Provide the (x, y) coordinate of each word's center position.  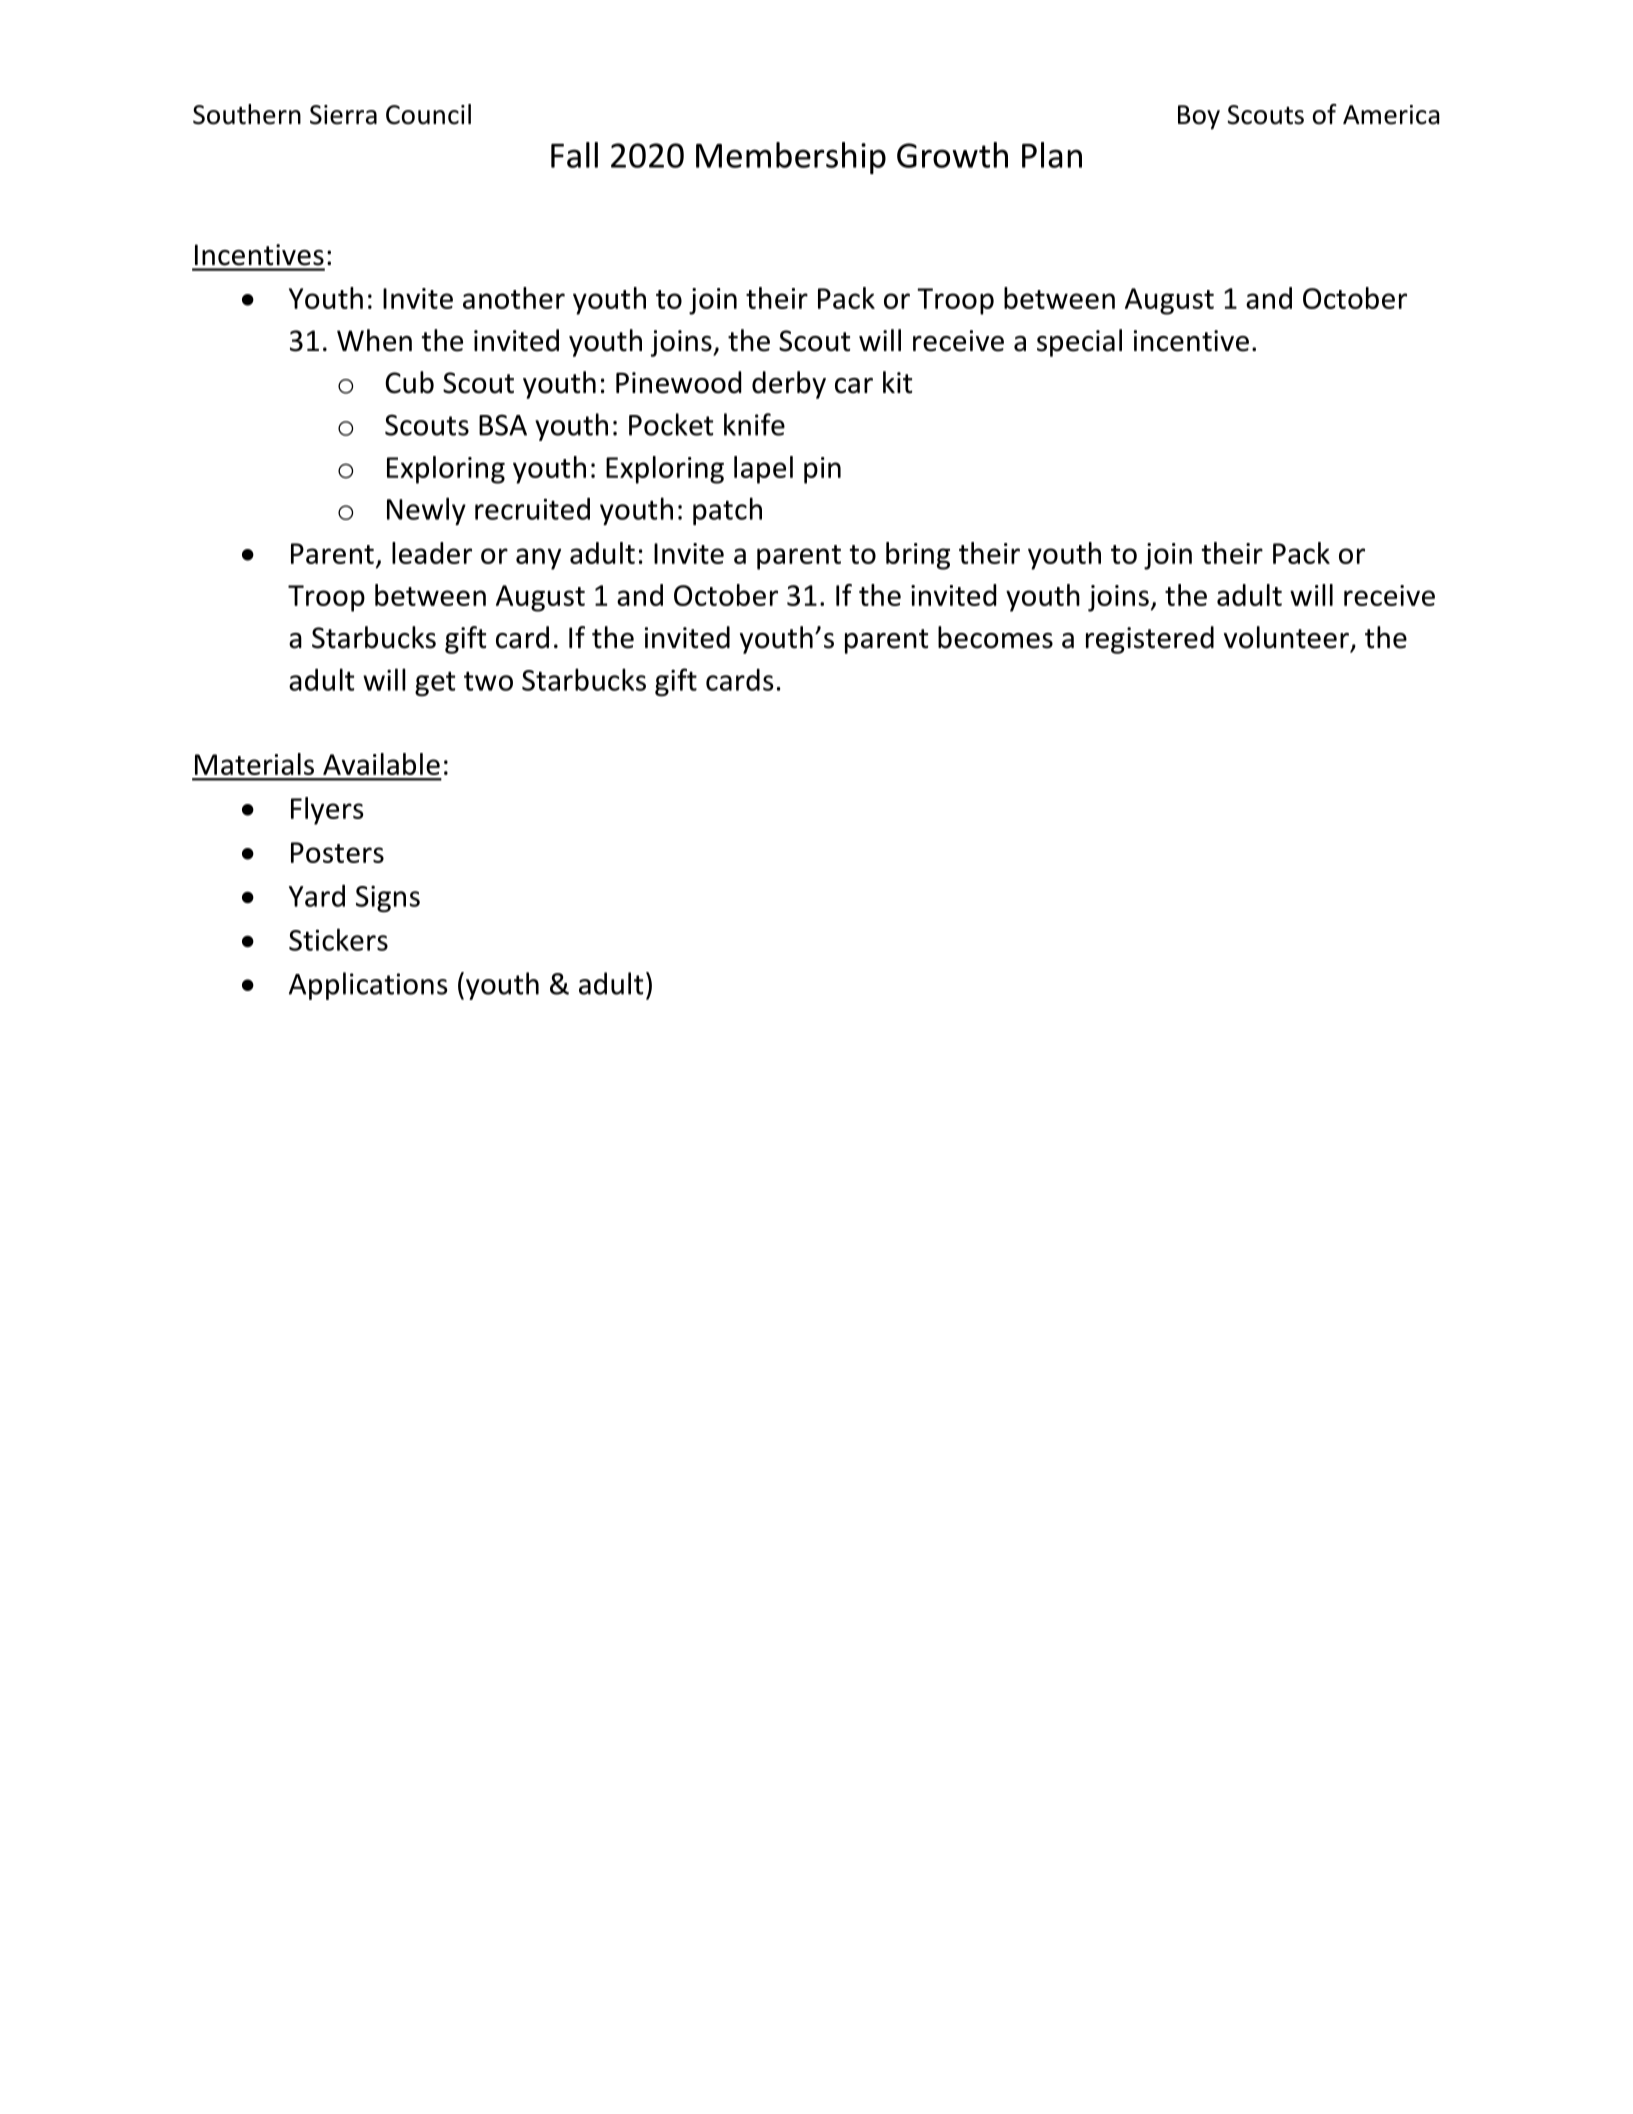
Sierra (343, 115)
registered (1150, 640)
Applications (368, 986)
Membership (791, 158)
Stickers (338, 939)
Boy (1199, 117)
